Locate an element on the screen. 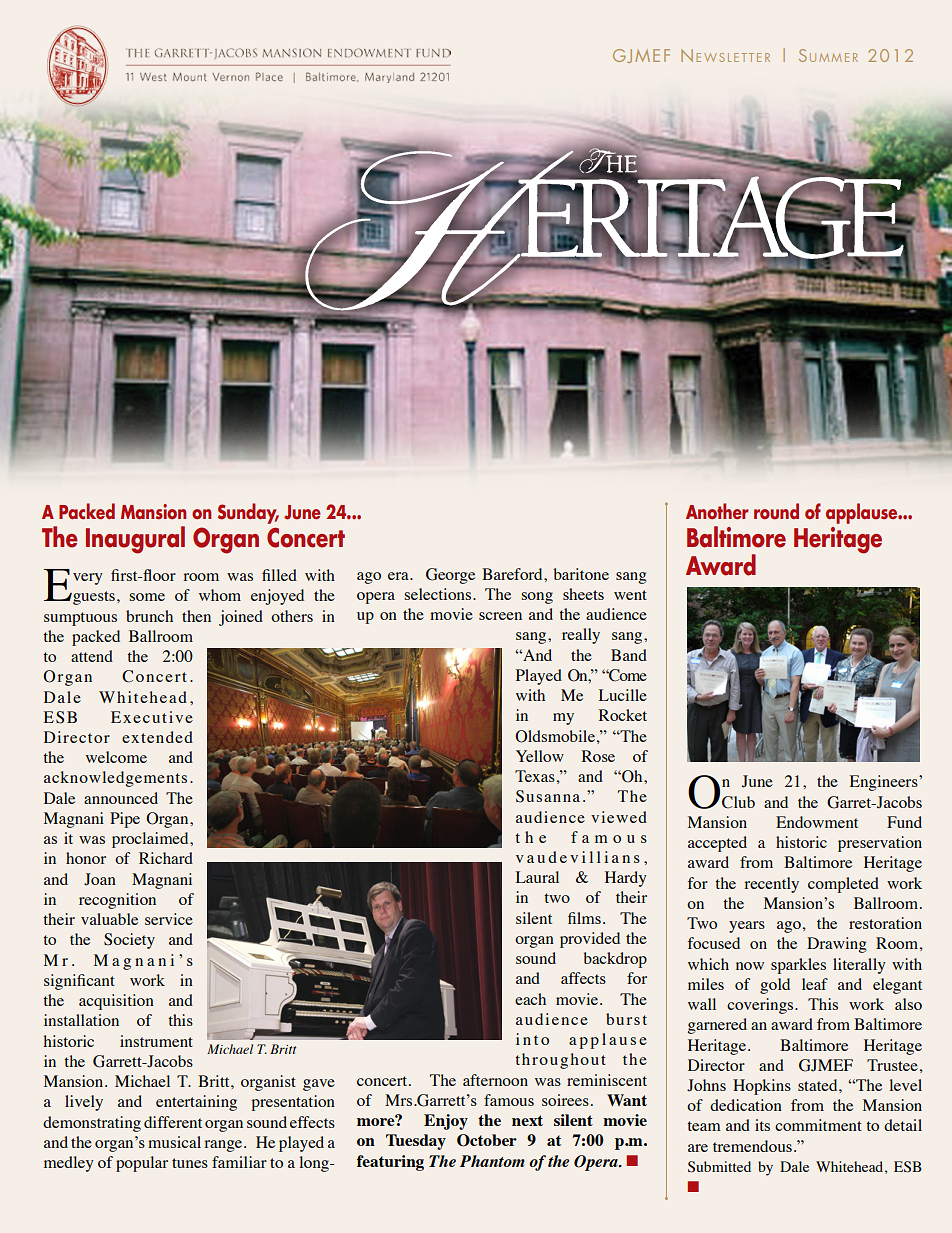  George is located at coordinates (450, 576).
